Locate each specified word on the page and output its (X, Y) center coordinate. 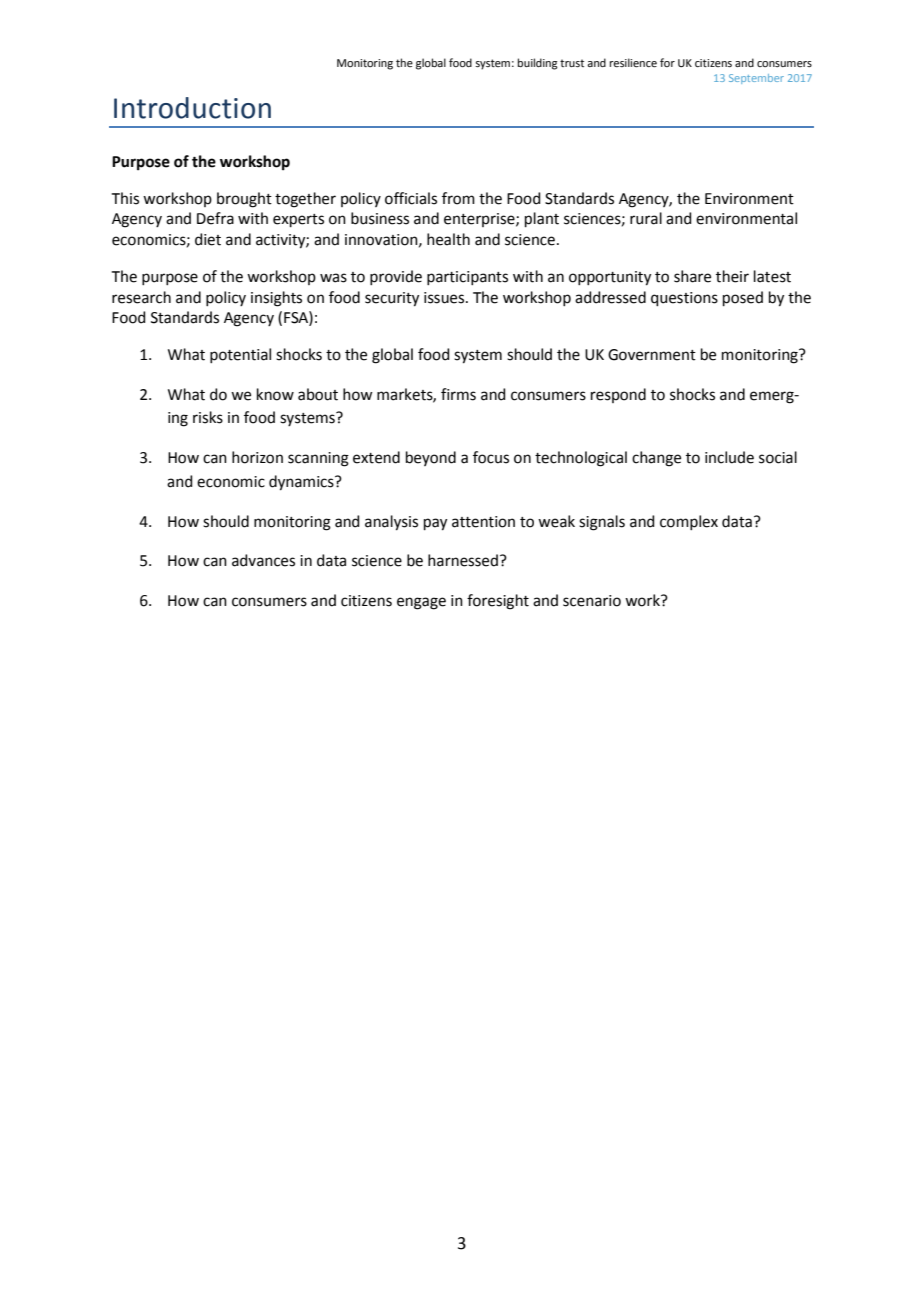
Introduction (192, 108)
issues (445, 298)
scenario (592, 601)
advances (263, 560)
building (538, 64)
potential (240, 355)
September (756, 79)
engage (421, 603)
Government (652, 355)
